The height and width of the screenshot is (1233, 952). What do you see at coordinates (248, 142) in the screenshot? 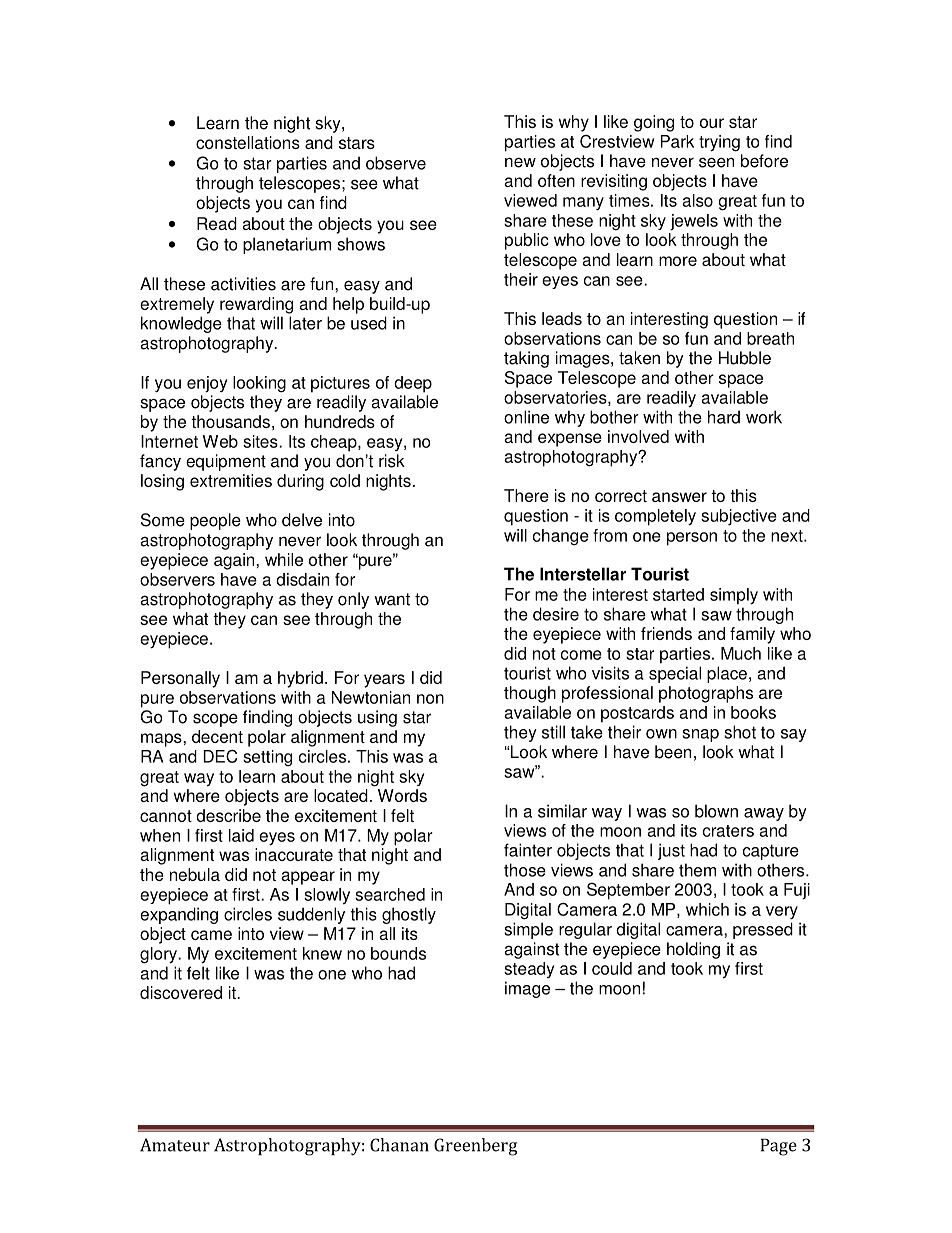
I see `constellations` at bounding box center [248, 142].
